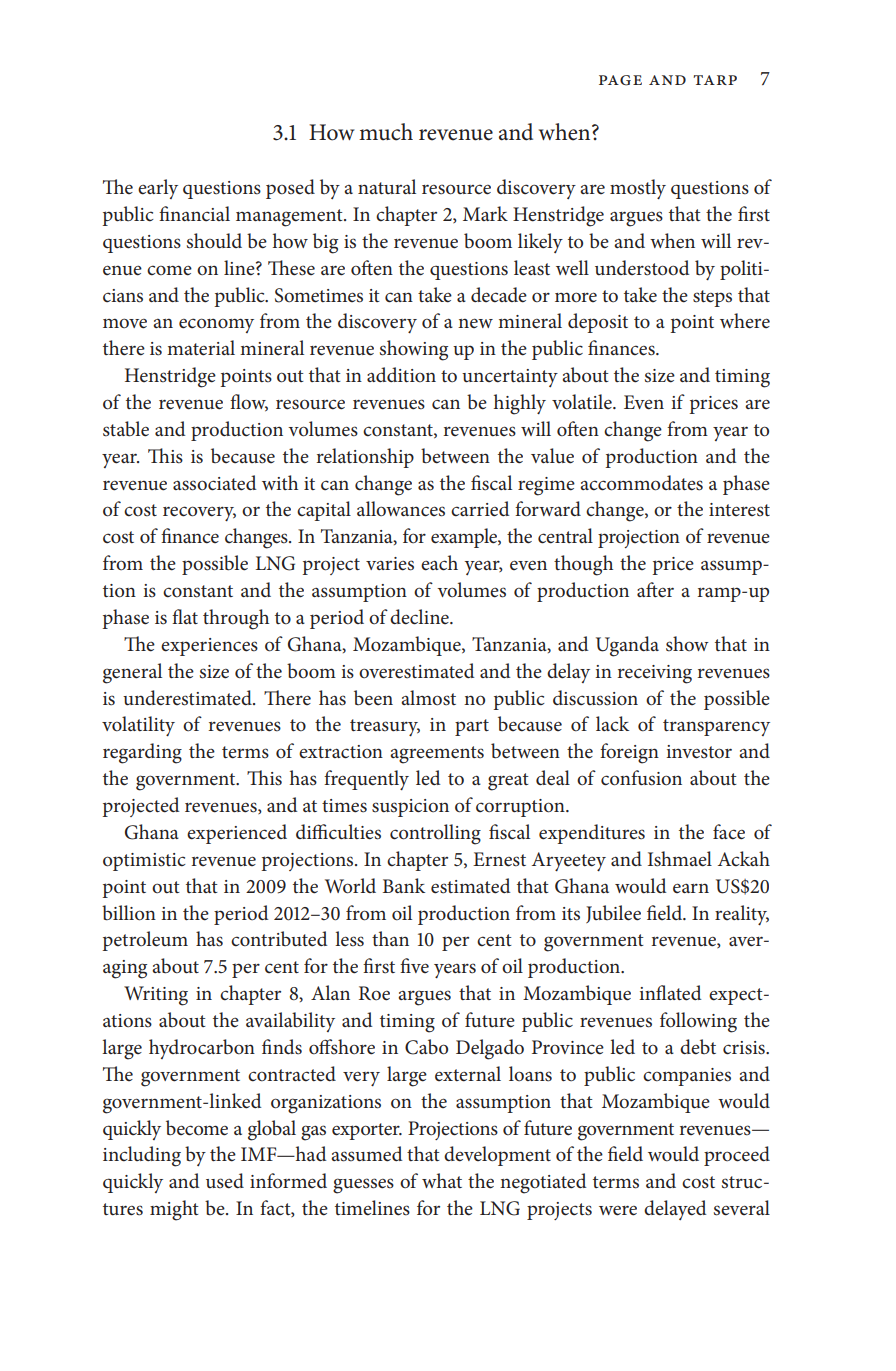  What do you see at coordinates (618, 1211) in the document?
I see `were` at bounding box center [618, 1211].
